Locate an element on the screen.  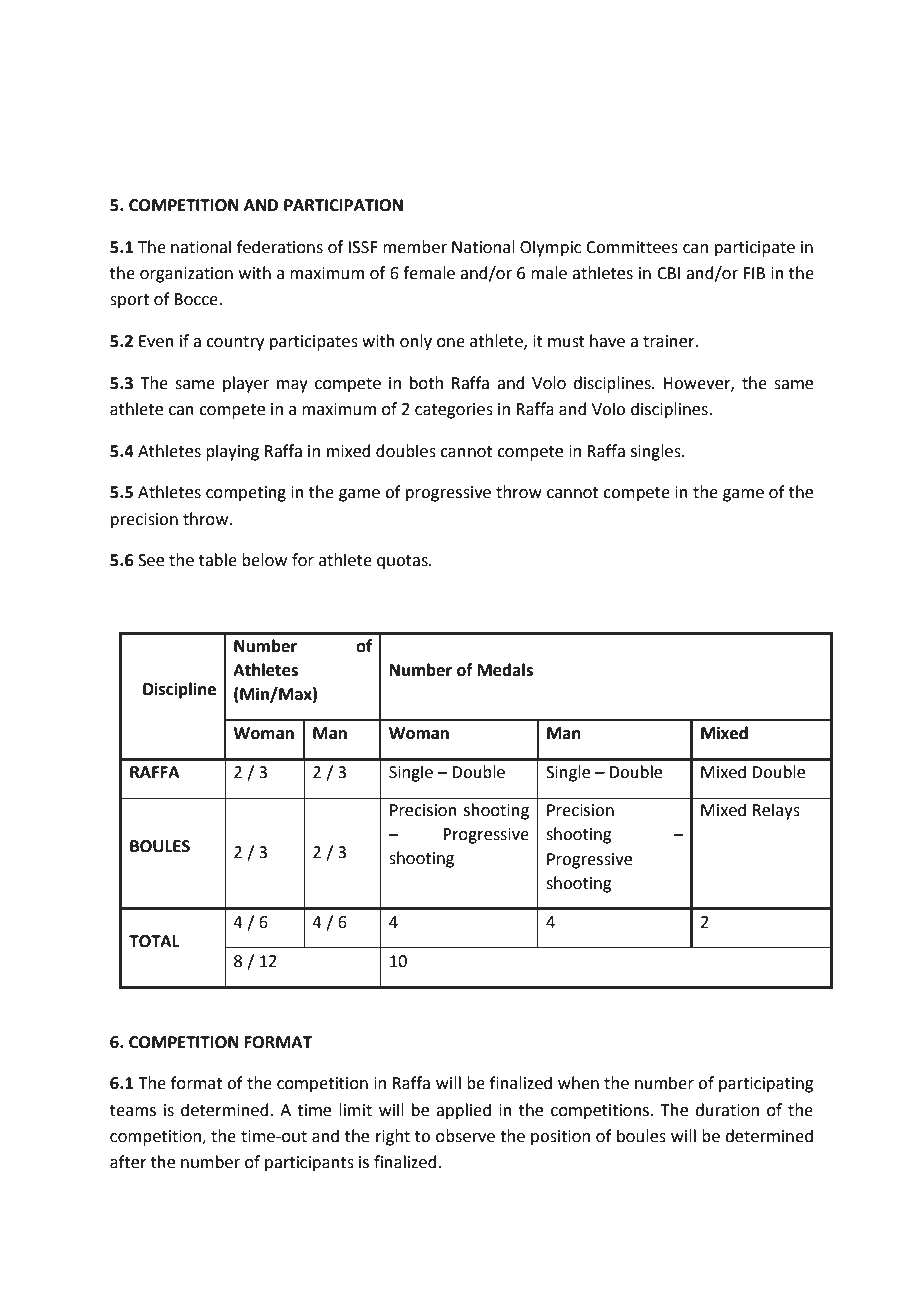
categories is located at coordinates (454, 411).
